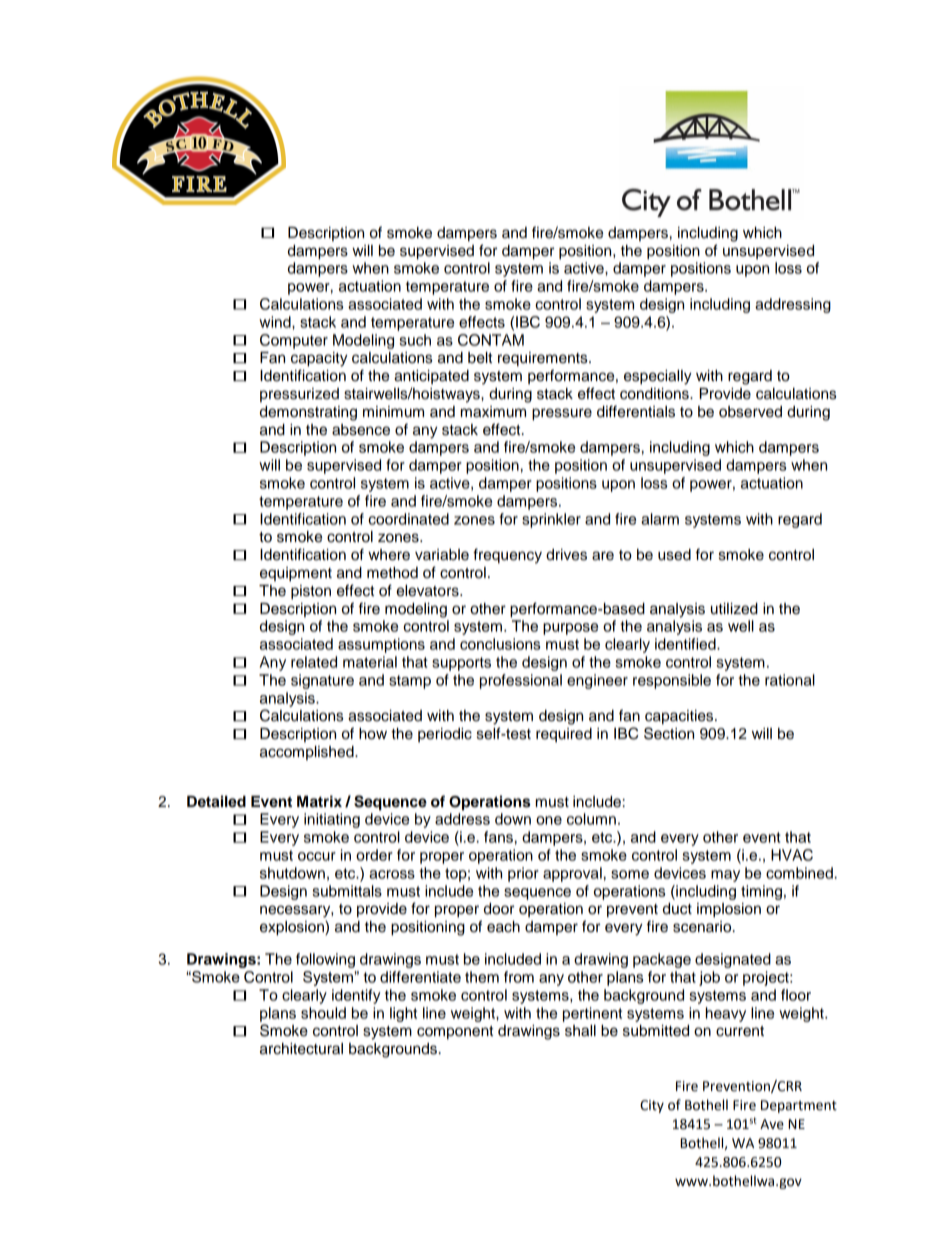 Image resolution: width=952 pixels, height=1233 pixels. Describe the element at coordinates (455, 1033) in the document. I see `component` at that location.
